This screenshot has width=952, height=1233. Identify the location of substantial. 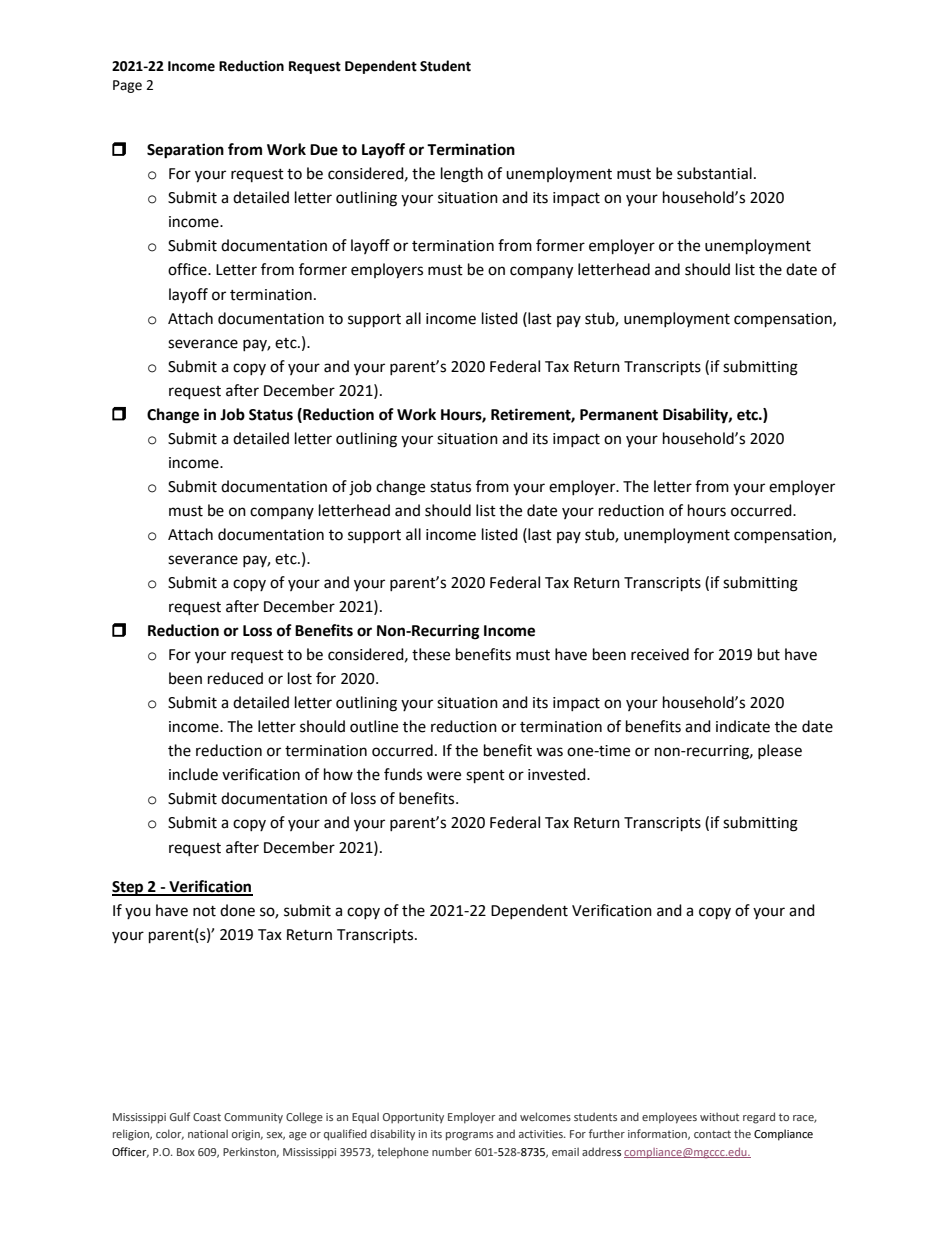
(714, 173).
